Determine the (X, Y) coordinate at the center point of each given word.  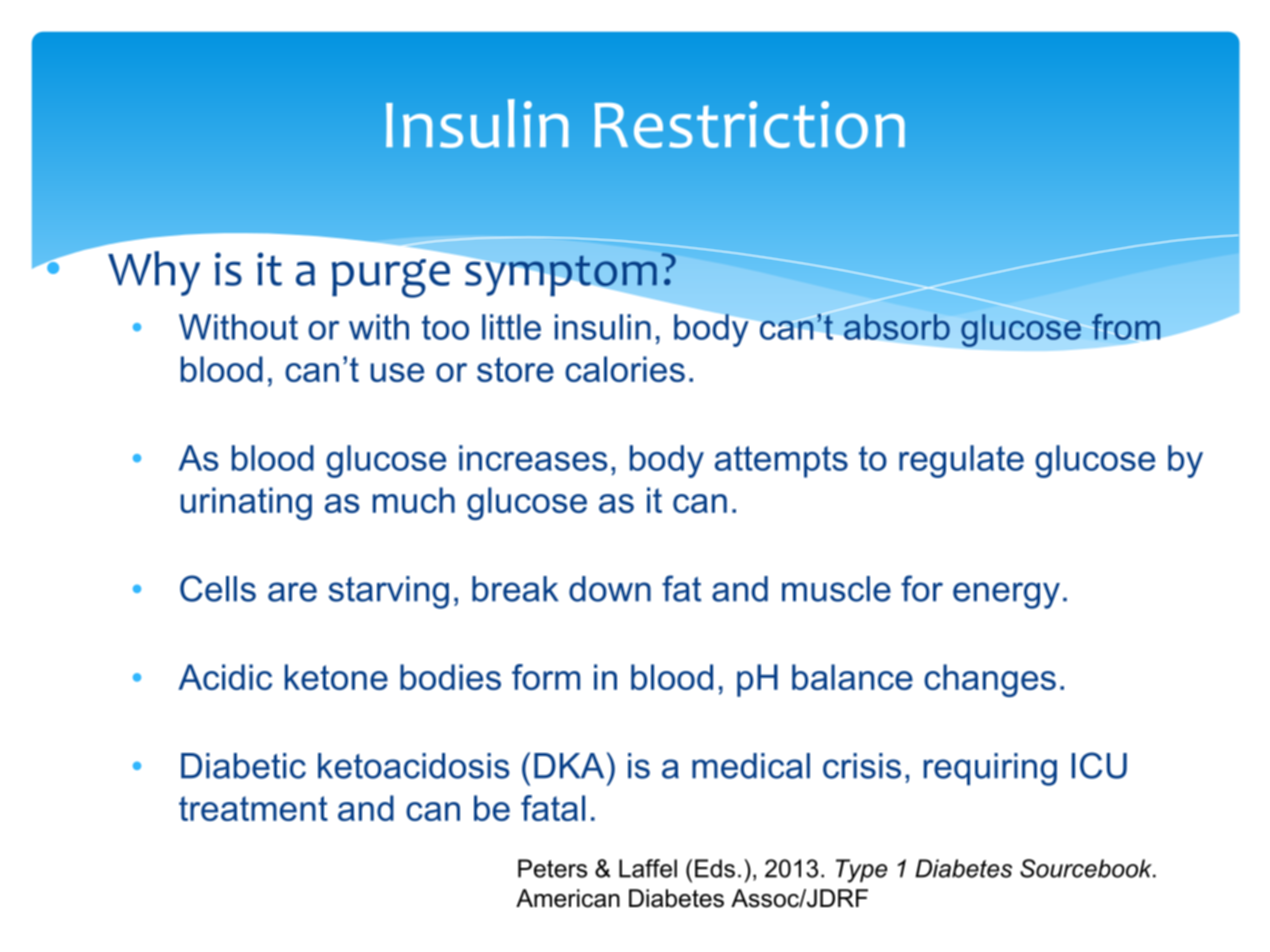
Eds (715, 868)
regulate (961, 461)
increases (533, 458)
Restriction (750, 125)
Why (154, 273)
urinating (246, 503)
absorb (897, 327)
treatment (253, 808)
